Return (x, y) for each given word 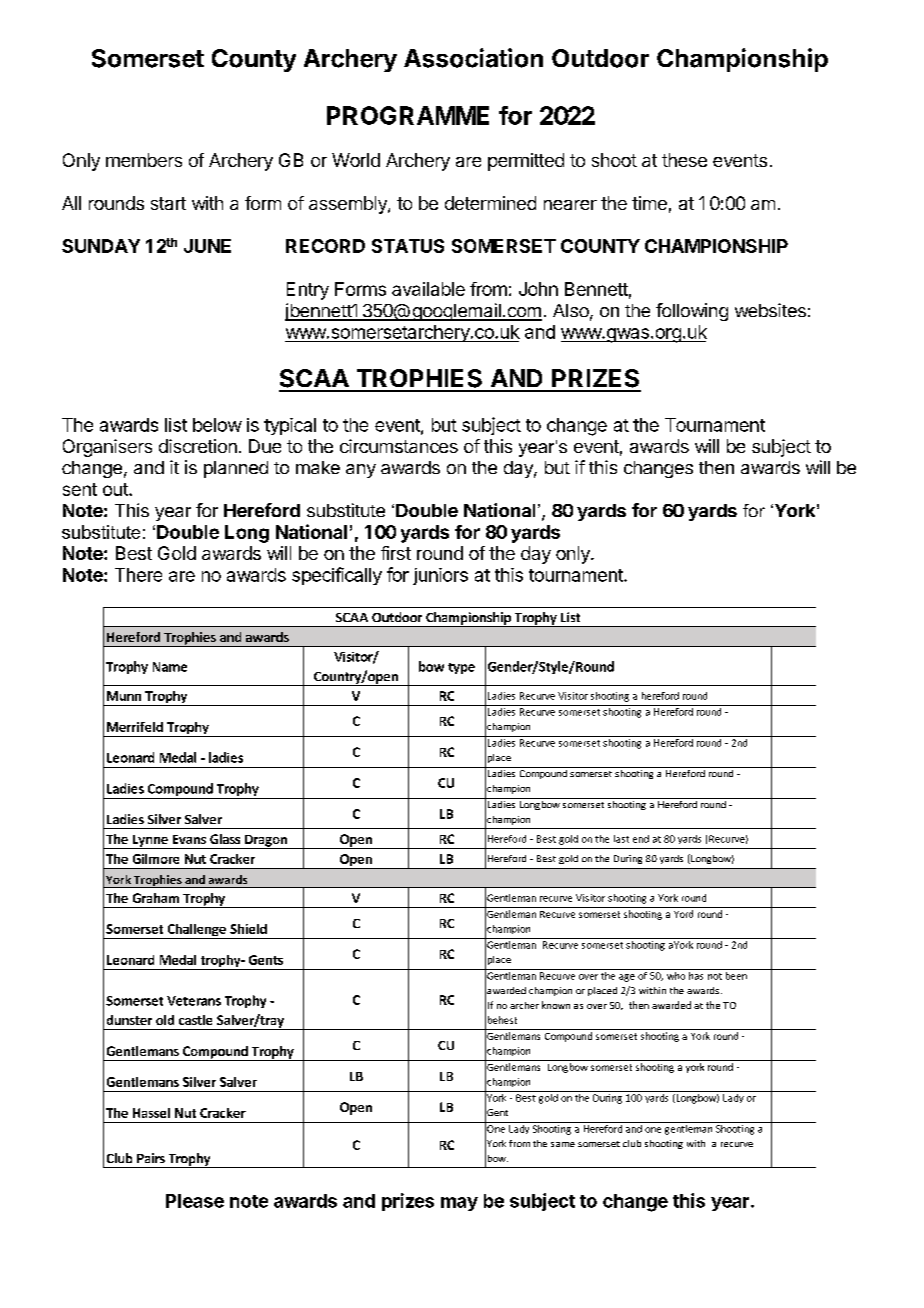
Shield (248, 929)
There (138, 575)
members (144, 160)
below (217, 425)
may (459, 1204)
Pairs (151, 1158)
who (676, 974)
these (684, 160)
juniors (440, 576)
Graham (156, 898)
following (692, 312)
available (428, 289)
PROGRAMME (408, 115)
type (461, 668)
